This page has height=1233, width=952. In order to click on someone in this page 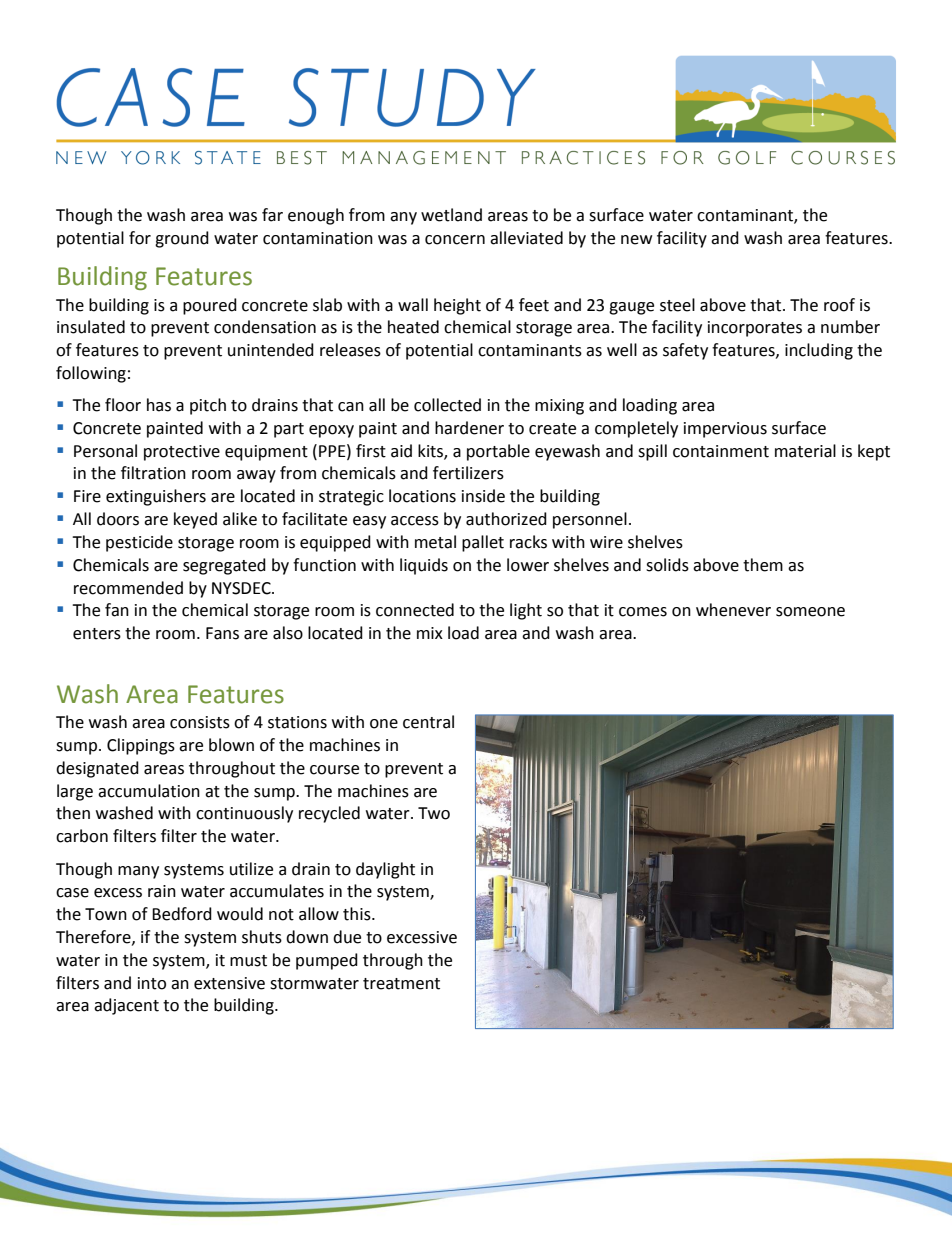, I will do `click(810, 612)`.
